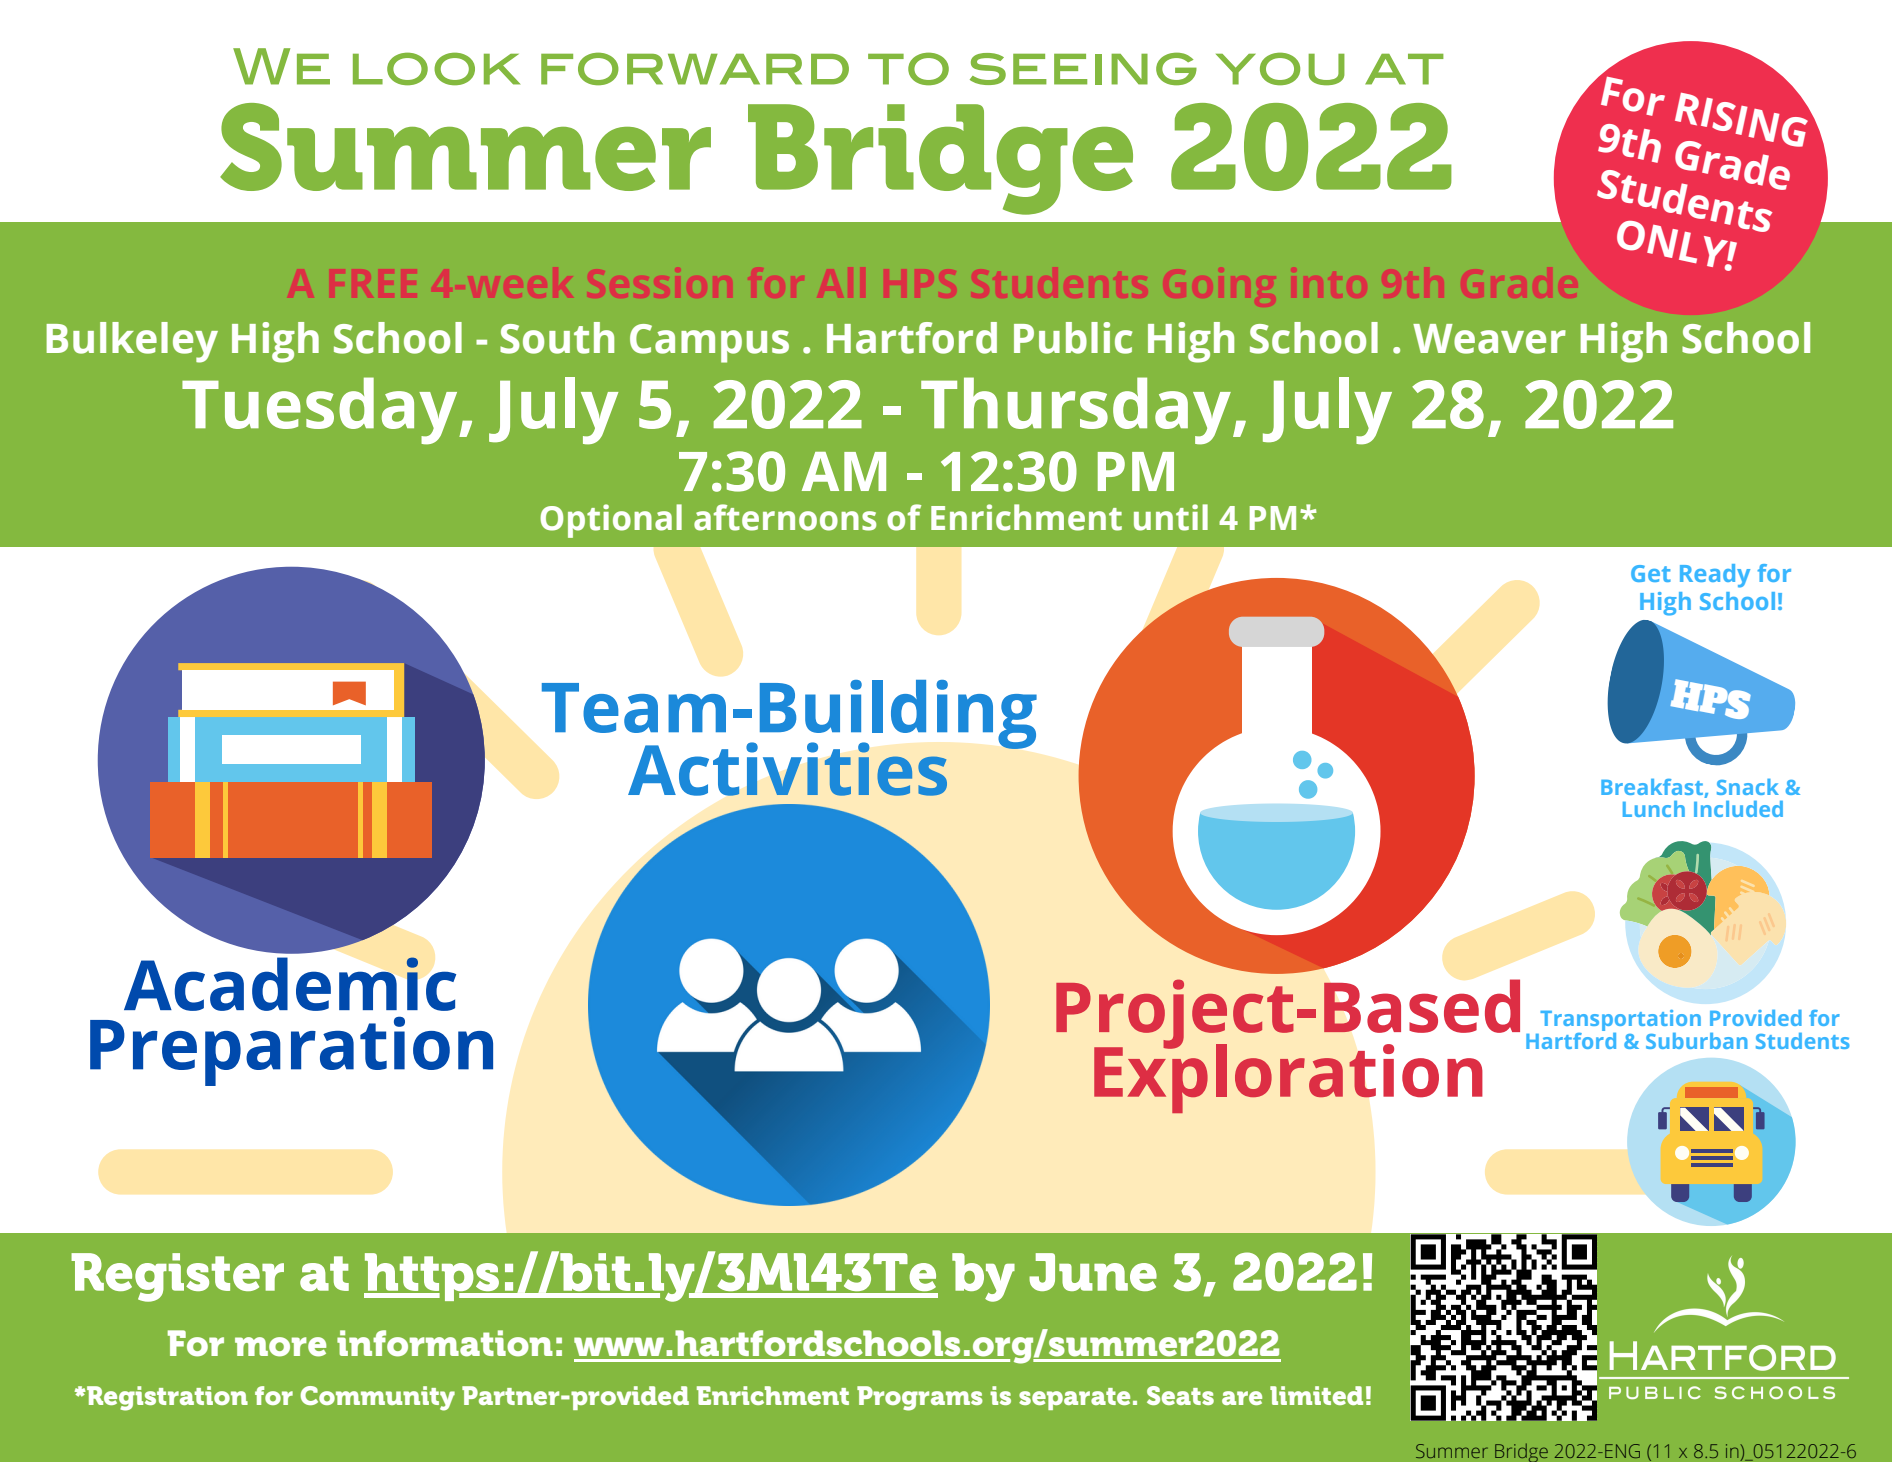 The image size is (1892, 1462). Describe the element at coordinates (321, 411) in the page. I see `Tuesday` at that location.
